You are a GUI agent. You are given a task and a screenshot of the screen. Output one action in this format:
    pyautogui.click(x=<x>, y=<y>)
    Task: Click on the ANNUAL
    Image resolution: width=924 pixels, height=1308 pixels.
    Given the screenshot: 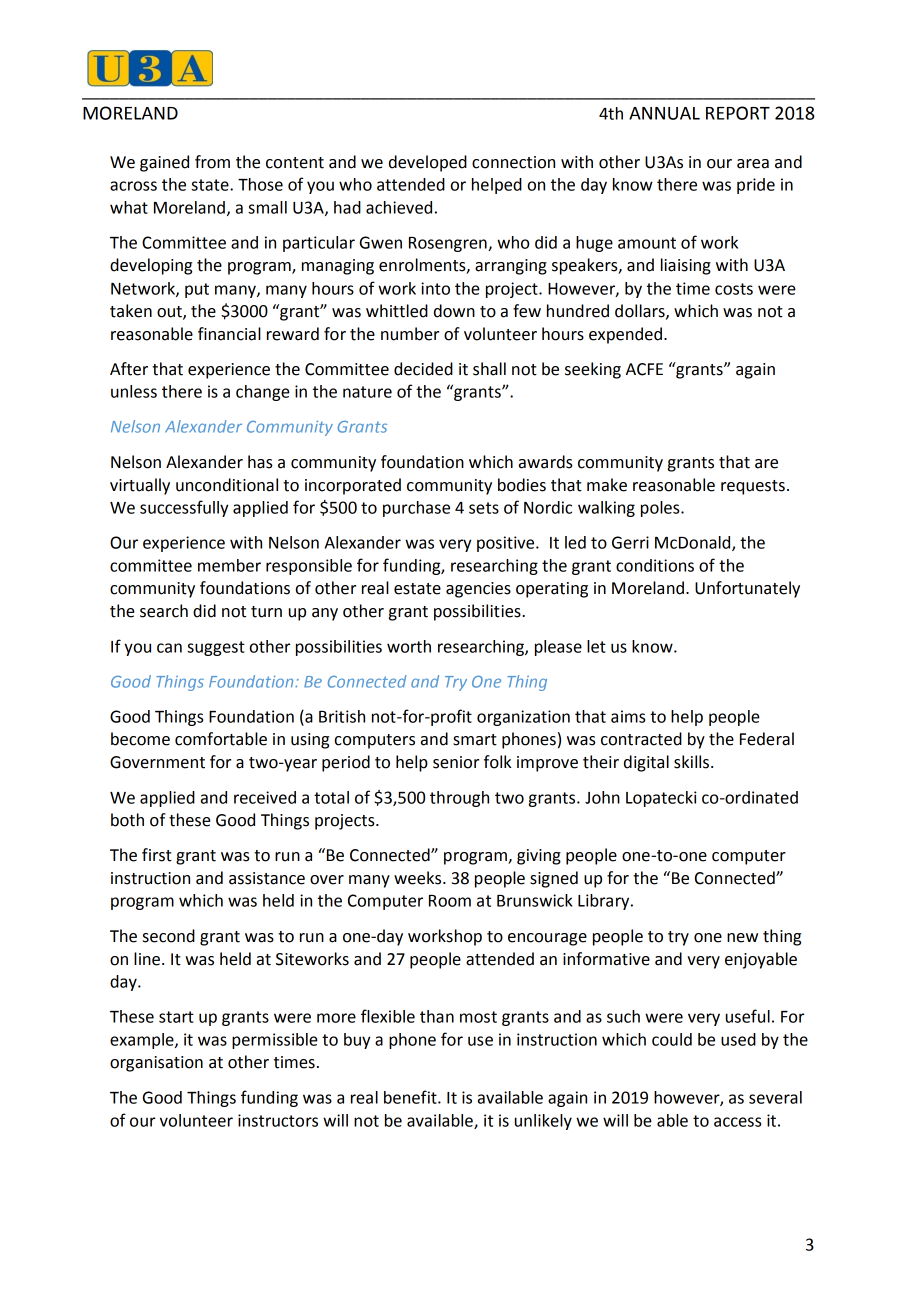 What is the action you would take?
    pyautogui.click(x=664, y=113)
